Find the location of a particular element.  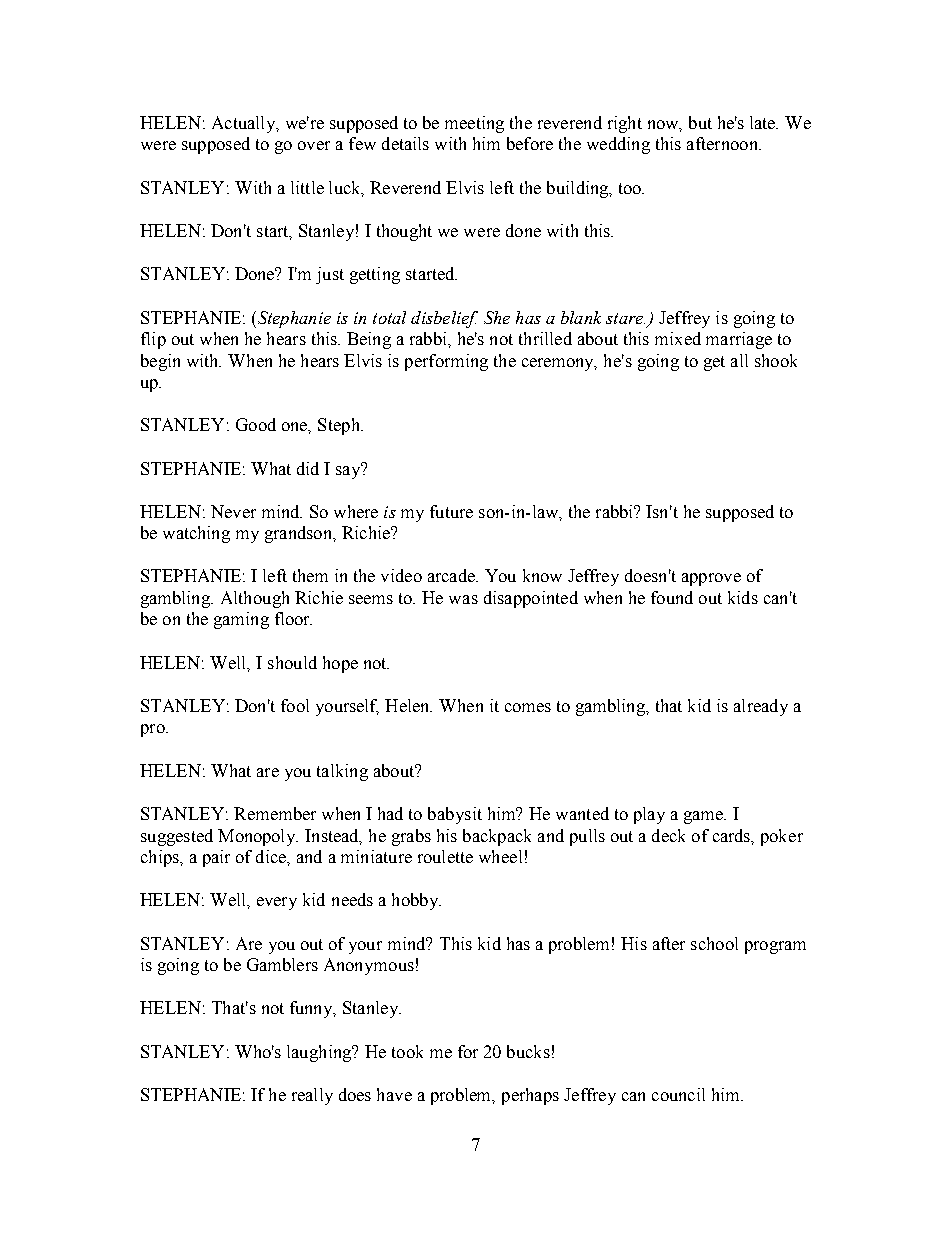

backpack is located at coordinates (497, 837).
